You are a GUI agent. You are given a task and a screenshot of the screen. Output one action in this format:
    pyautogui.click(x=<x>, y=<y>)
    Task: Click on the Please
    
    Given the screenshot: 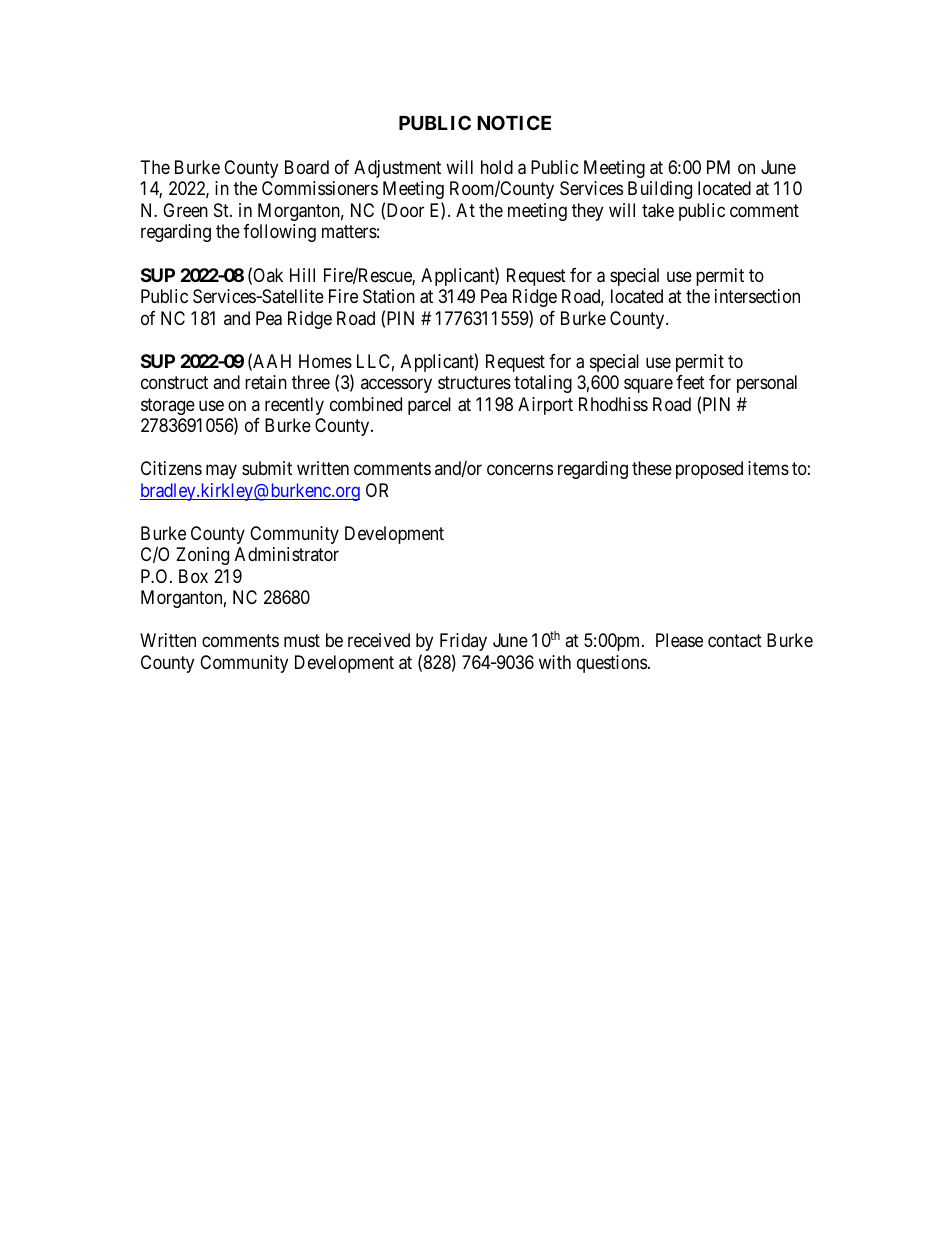 What is the action you would take?
    pyautogui.click(x=679, y=640)
